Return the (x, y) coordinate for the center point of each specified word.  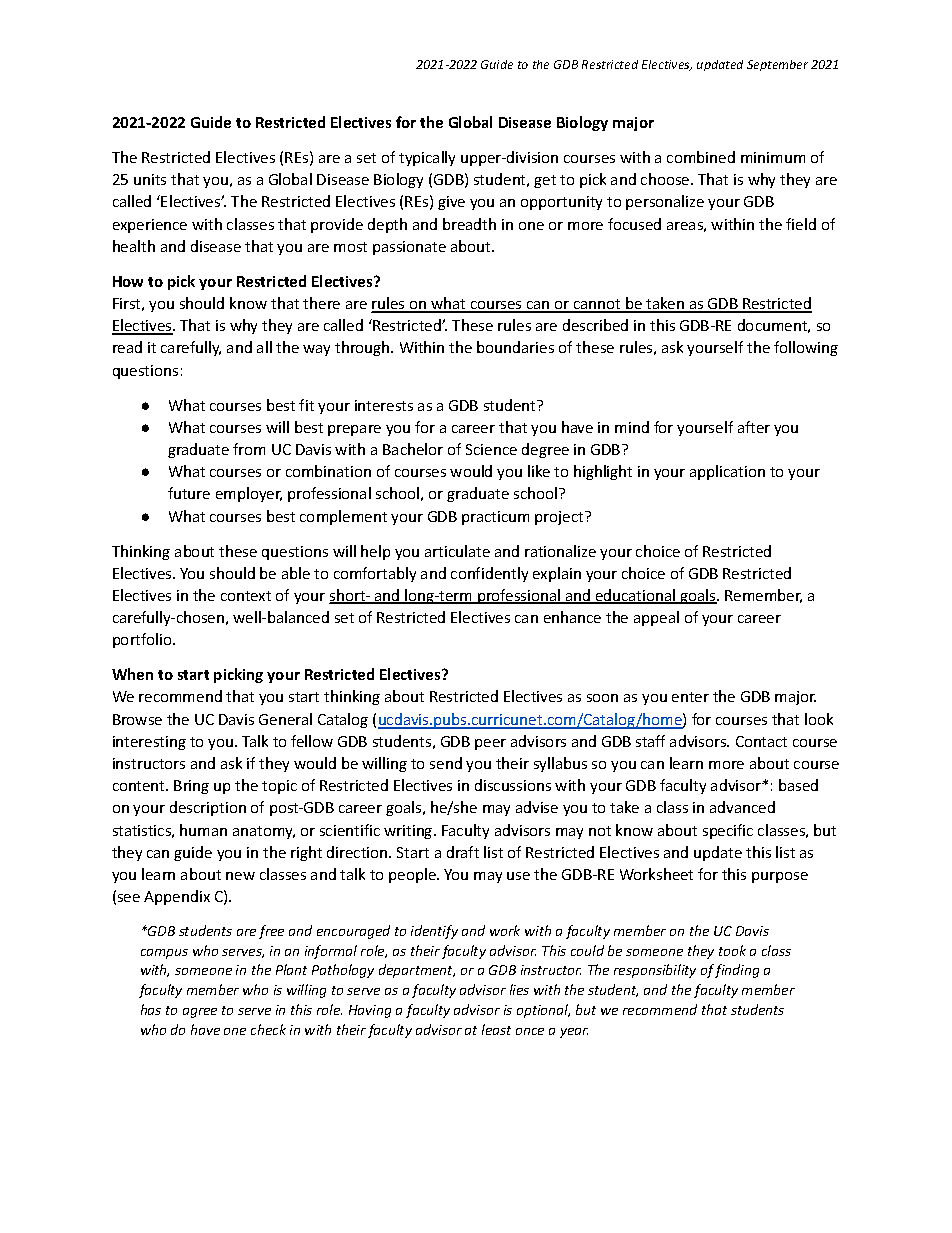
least (496, 1029)
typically (427, 158)
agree (200, 1013)
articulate (457, 551)
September (777, 65)
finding (737, 971)
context (246, 596)
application (727, 472)
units (150, 179)
